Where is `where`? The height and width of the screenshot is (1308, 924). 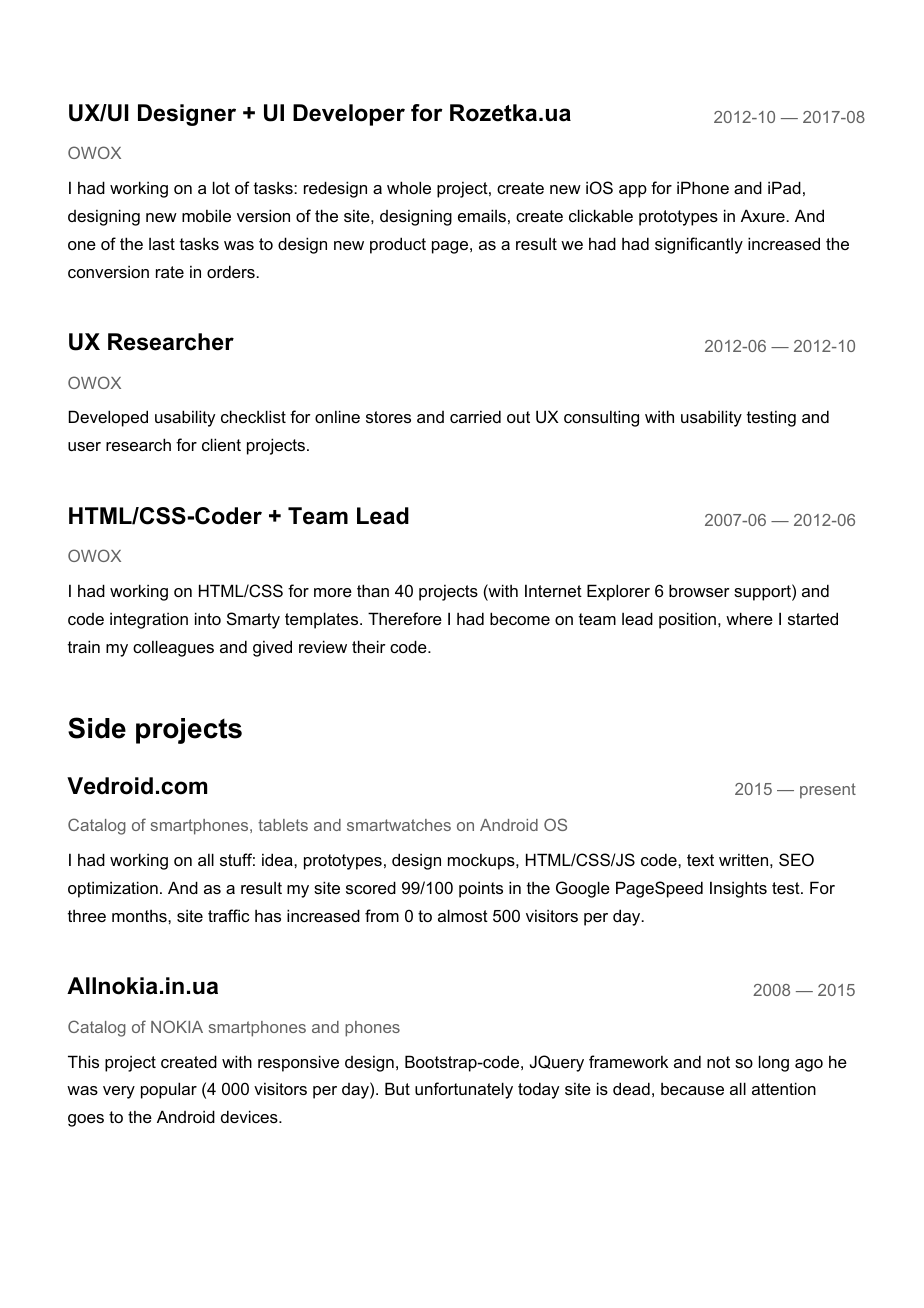
where is located at coordinates (749, 618).
